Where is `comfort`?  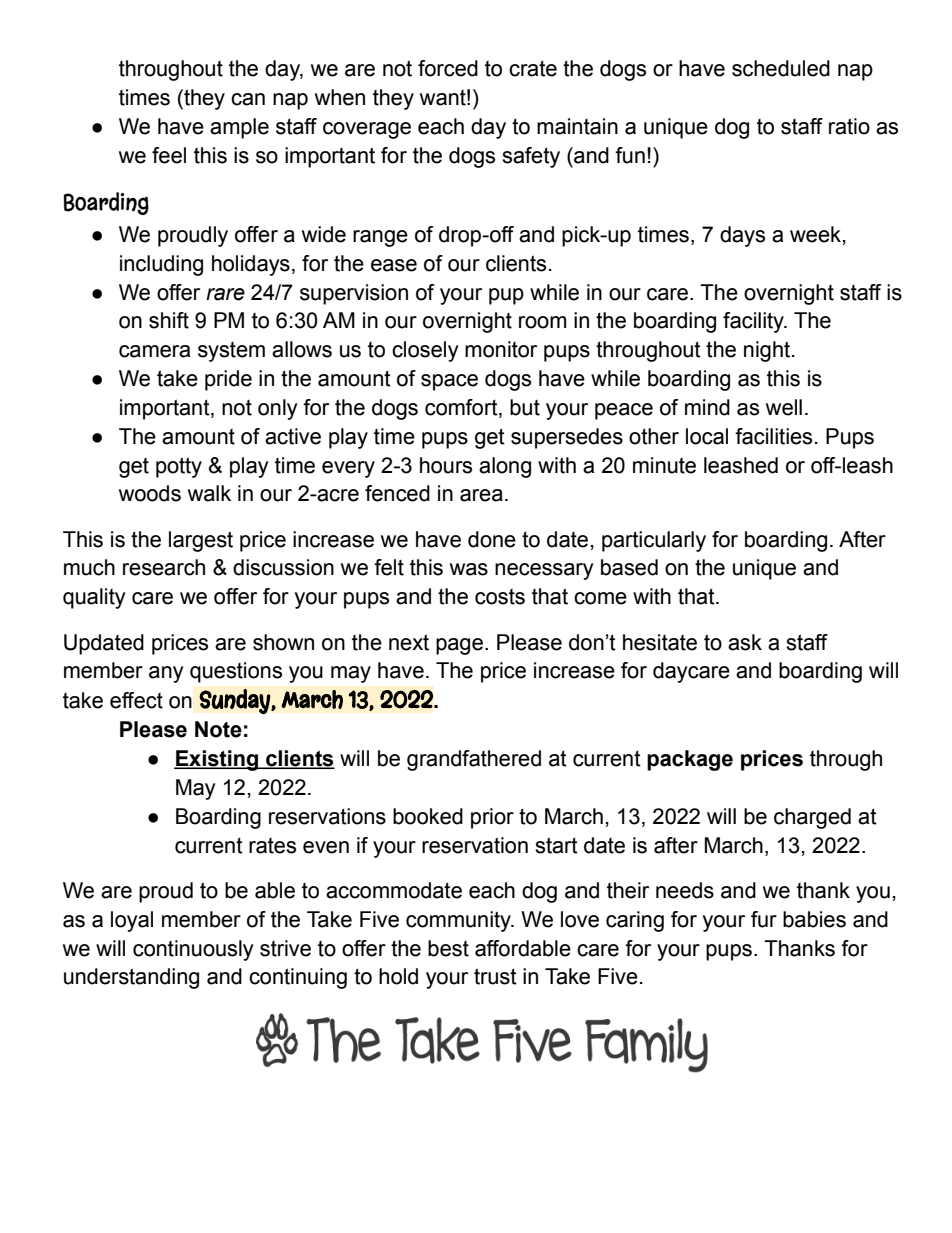 comfort is located at coordinates (462, 408).
